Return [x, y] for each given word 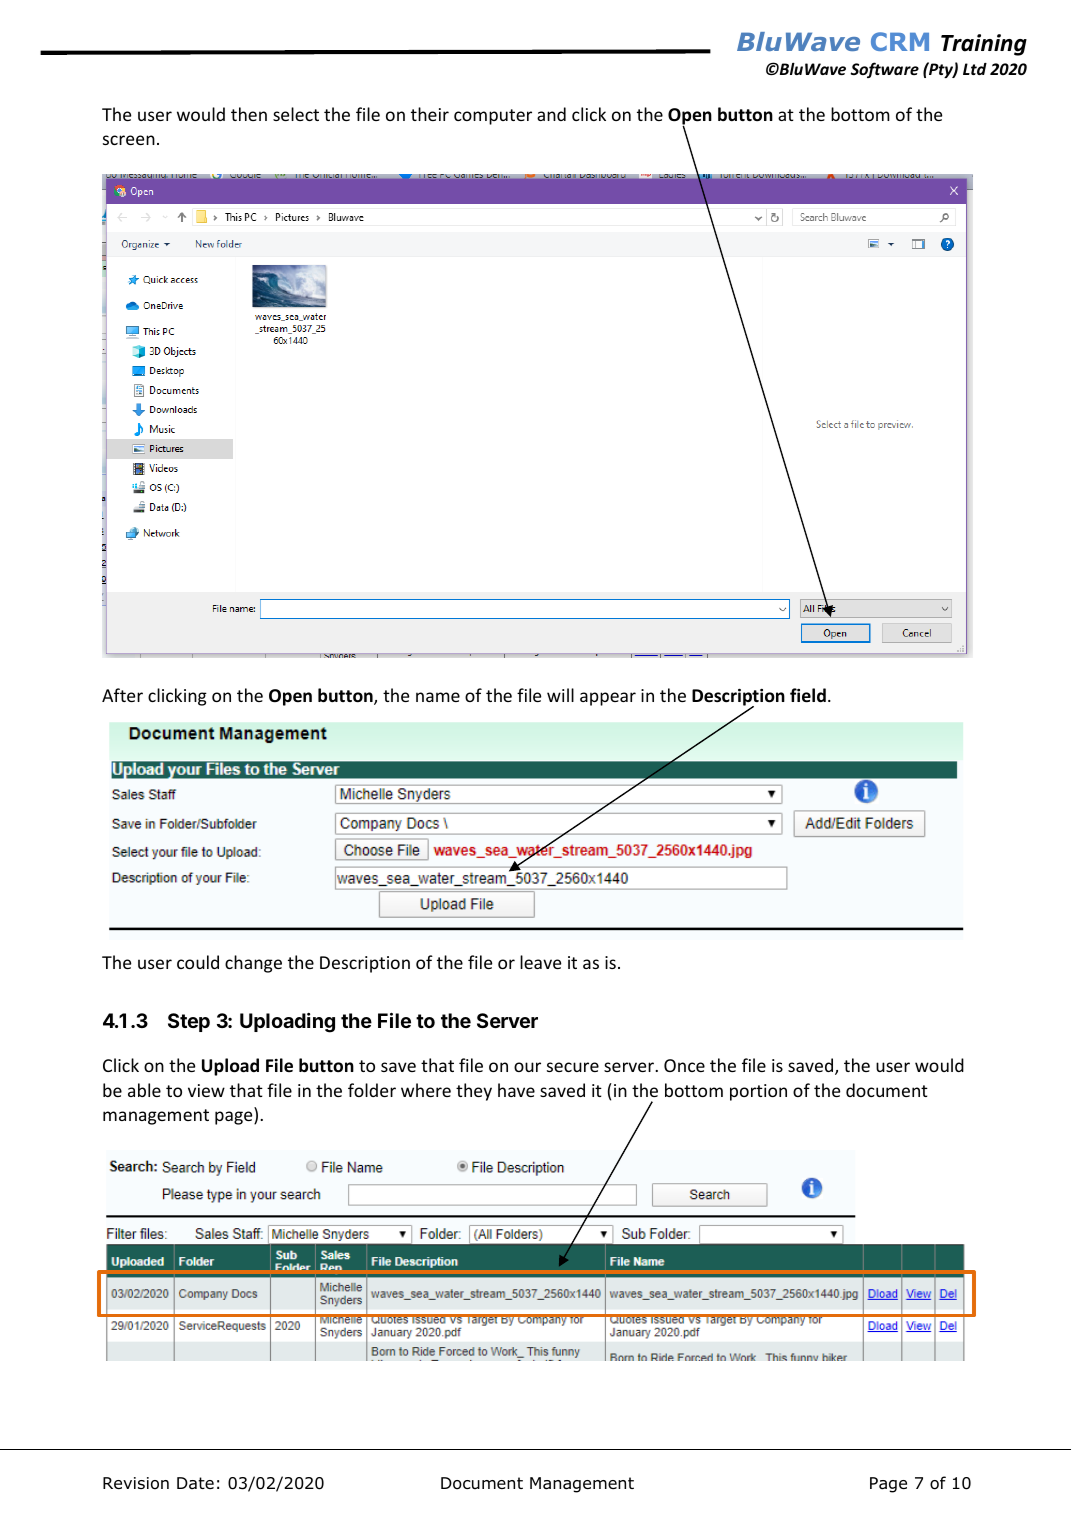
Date [195, 1483]
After [122, 695]
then [249, 114]
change [253, 964]
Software [884, 70]
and [551, 114]
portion [758, 1092]
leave [540, 962]
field [808, 695]
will [560, 695]
